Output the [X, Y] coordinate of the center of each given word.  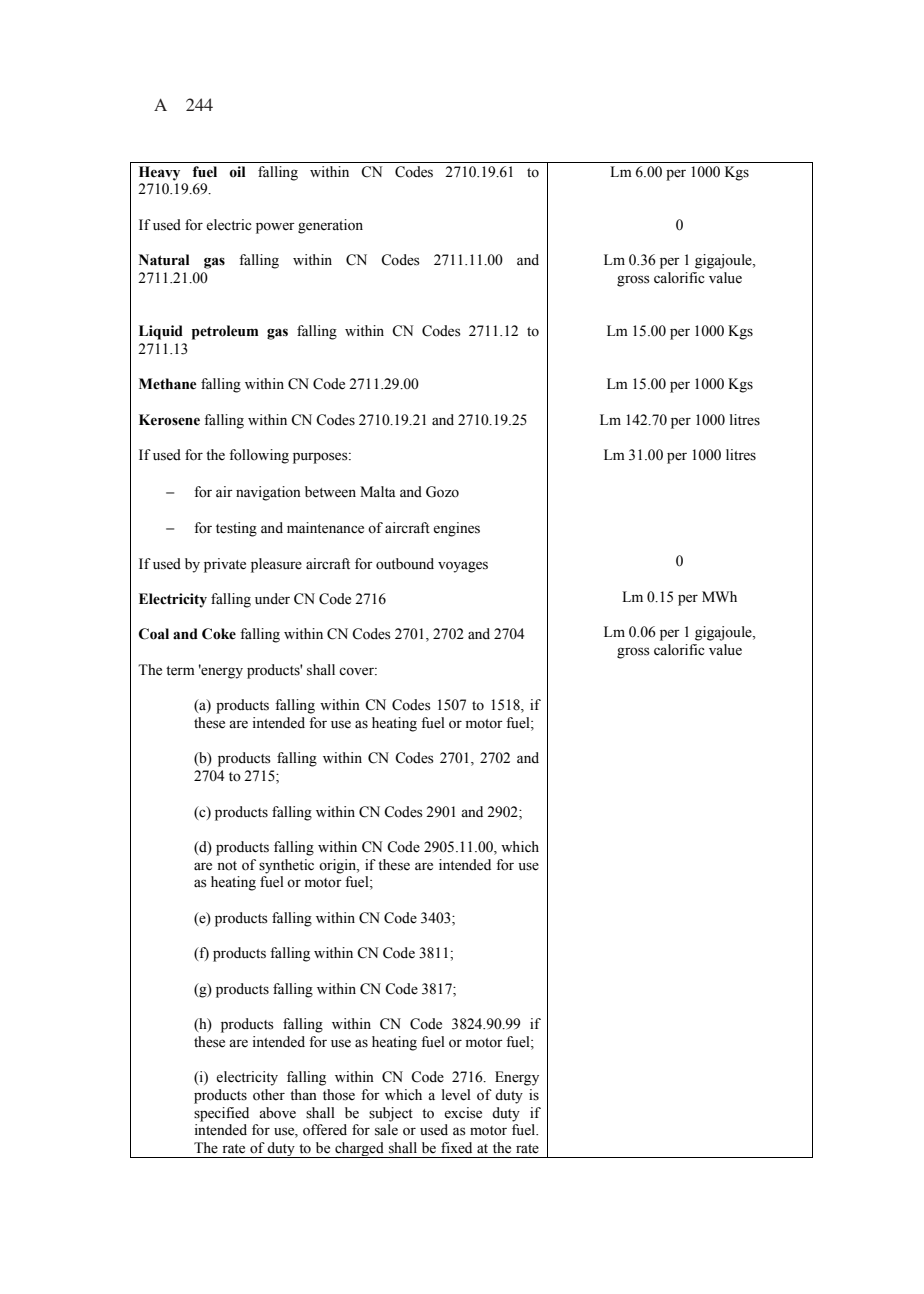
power [275, 228]
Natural [164, 260]
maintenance [325, 528]
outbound [405, 564]
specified [221, 1114]
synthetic [286, 866]
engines [456, 529]
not [227, 866]
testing [236, 529]
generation [330, 226]
